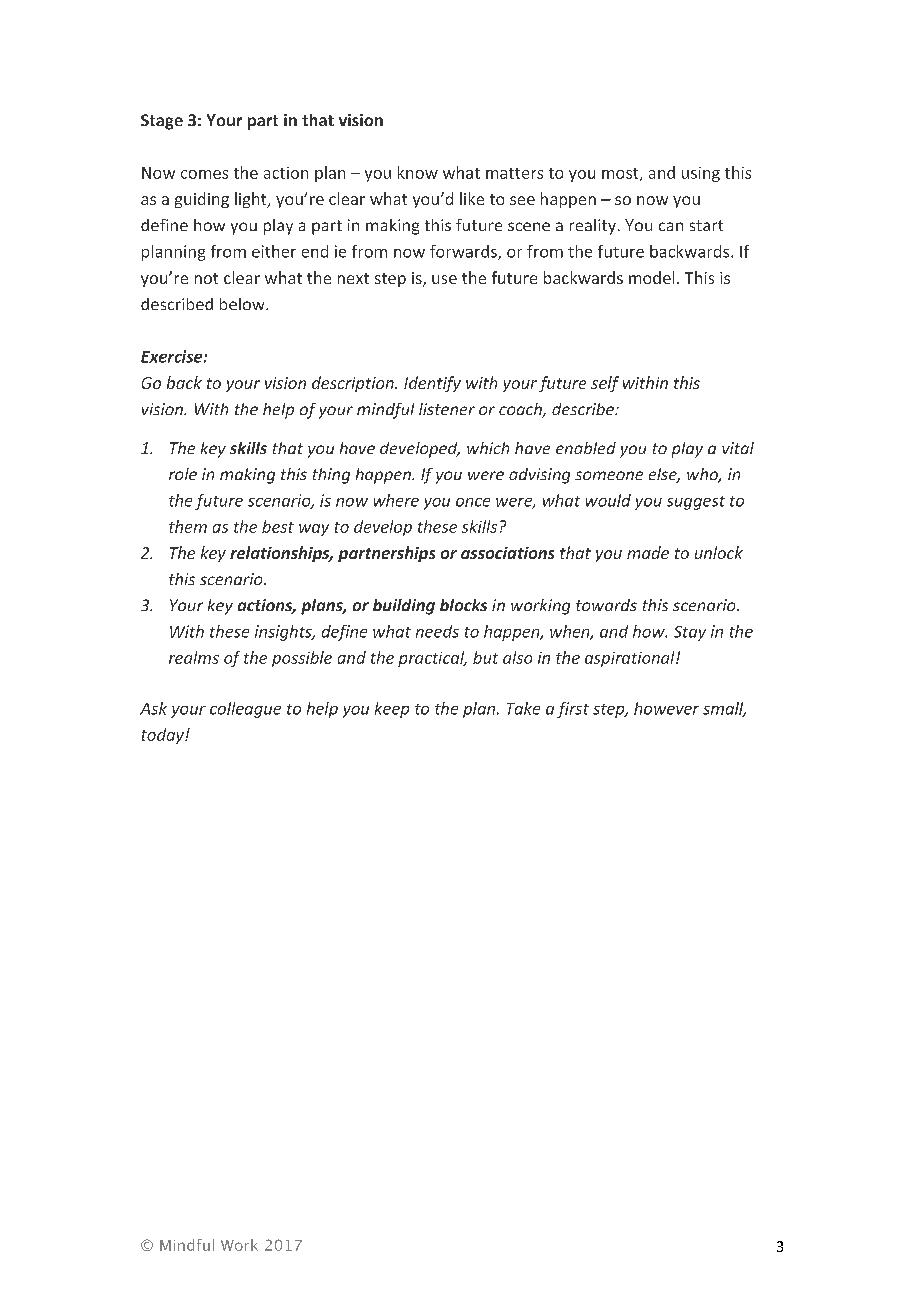  Describe the element at coordinates (738, 448) in the image. I see `vital` at that location.
